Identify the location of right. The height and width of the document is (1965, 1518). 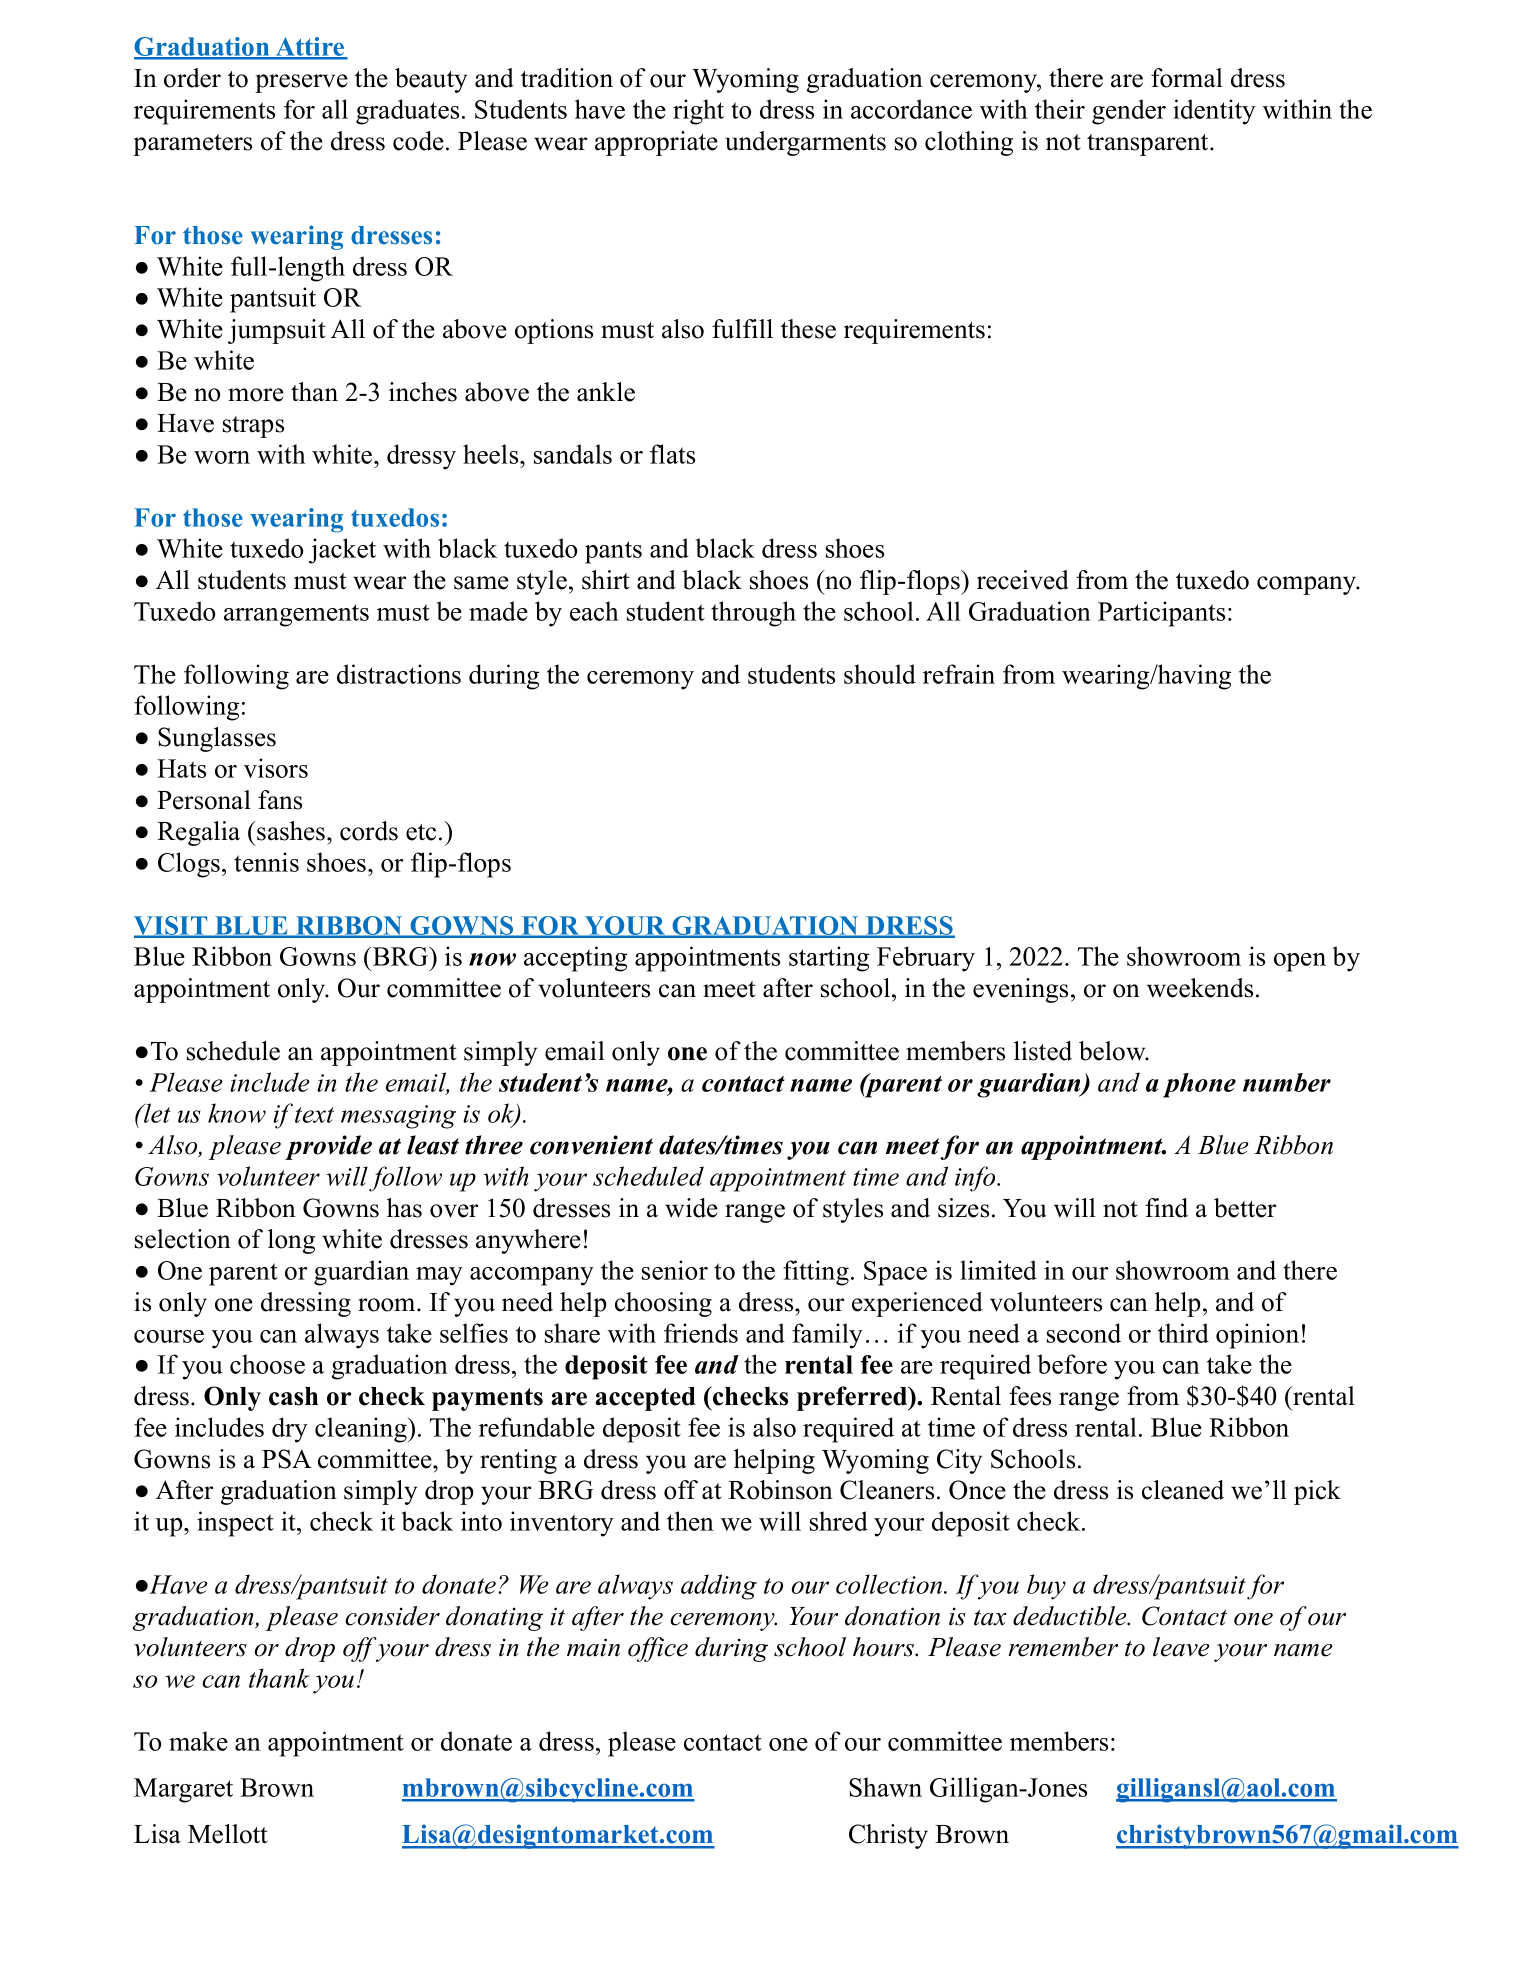
(698, 112).
